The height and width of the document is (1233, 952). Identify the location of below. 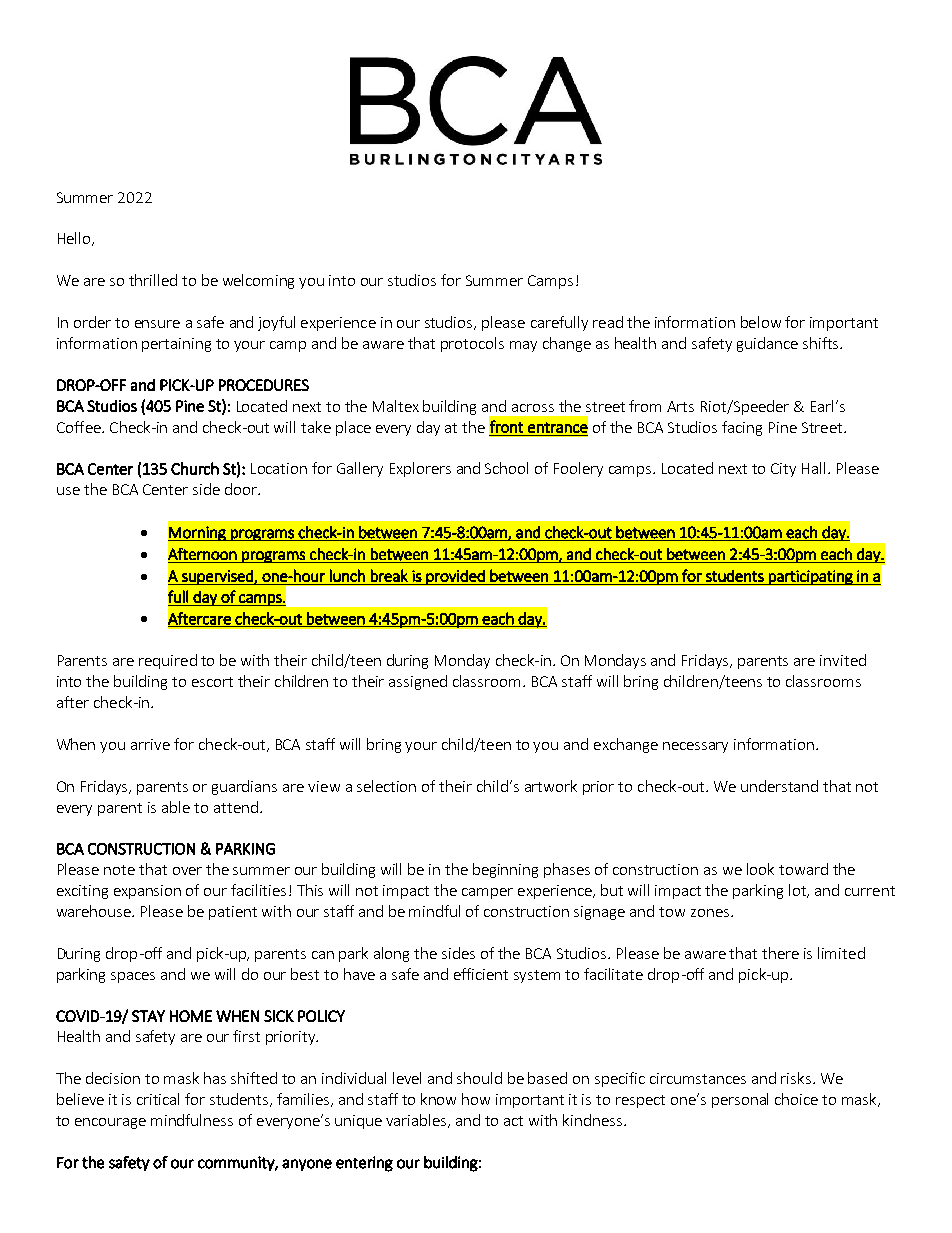
(761, 322).
